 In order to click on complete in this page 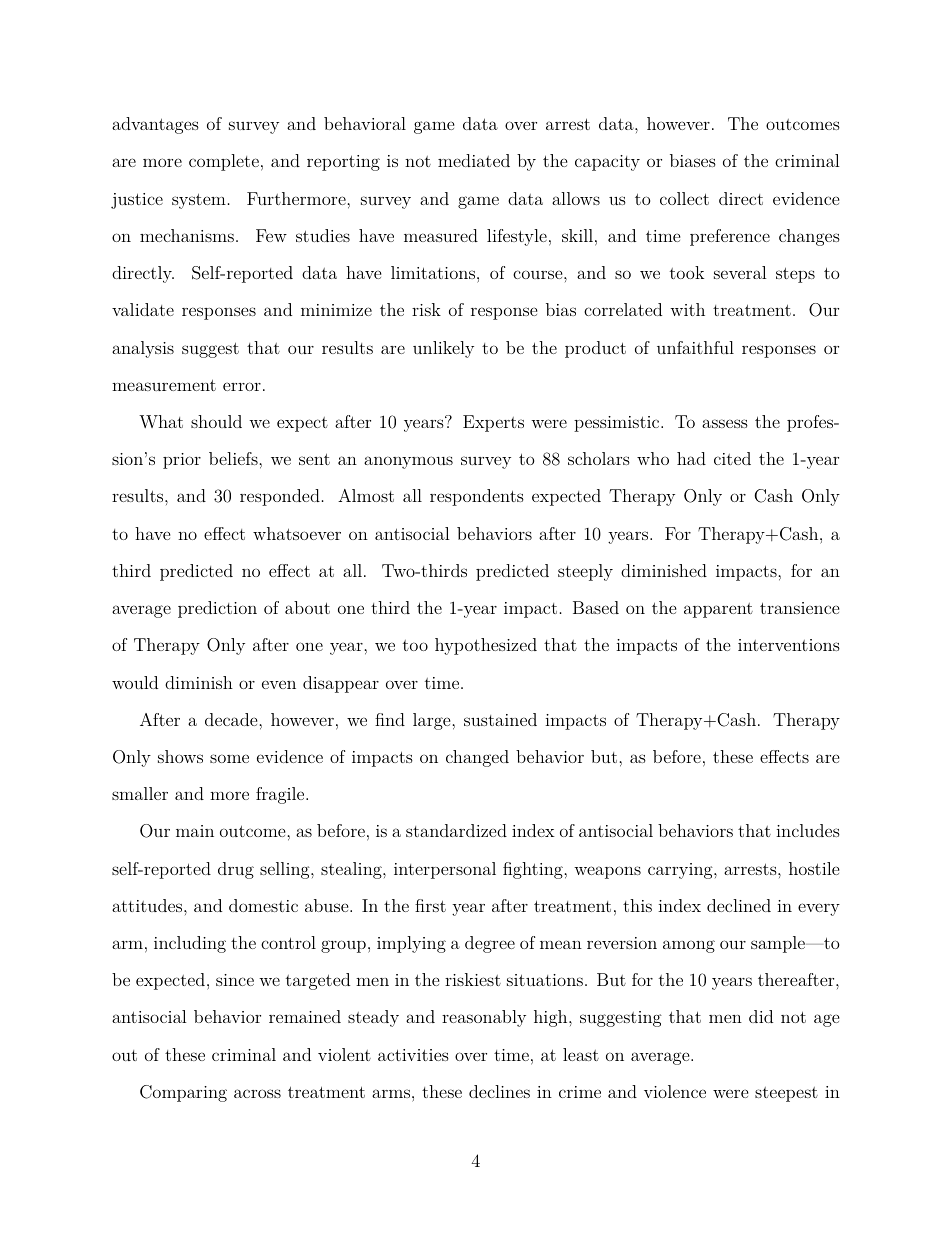, I will do `click(224, 162)`.
